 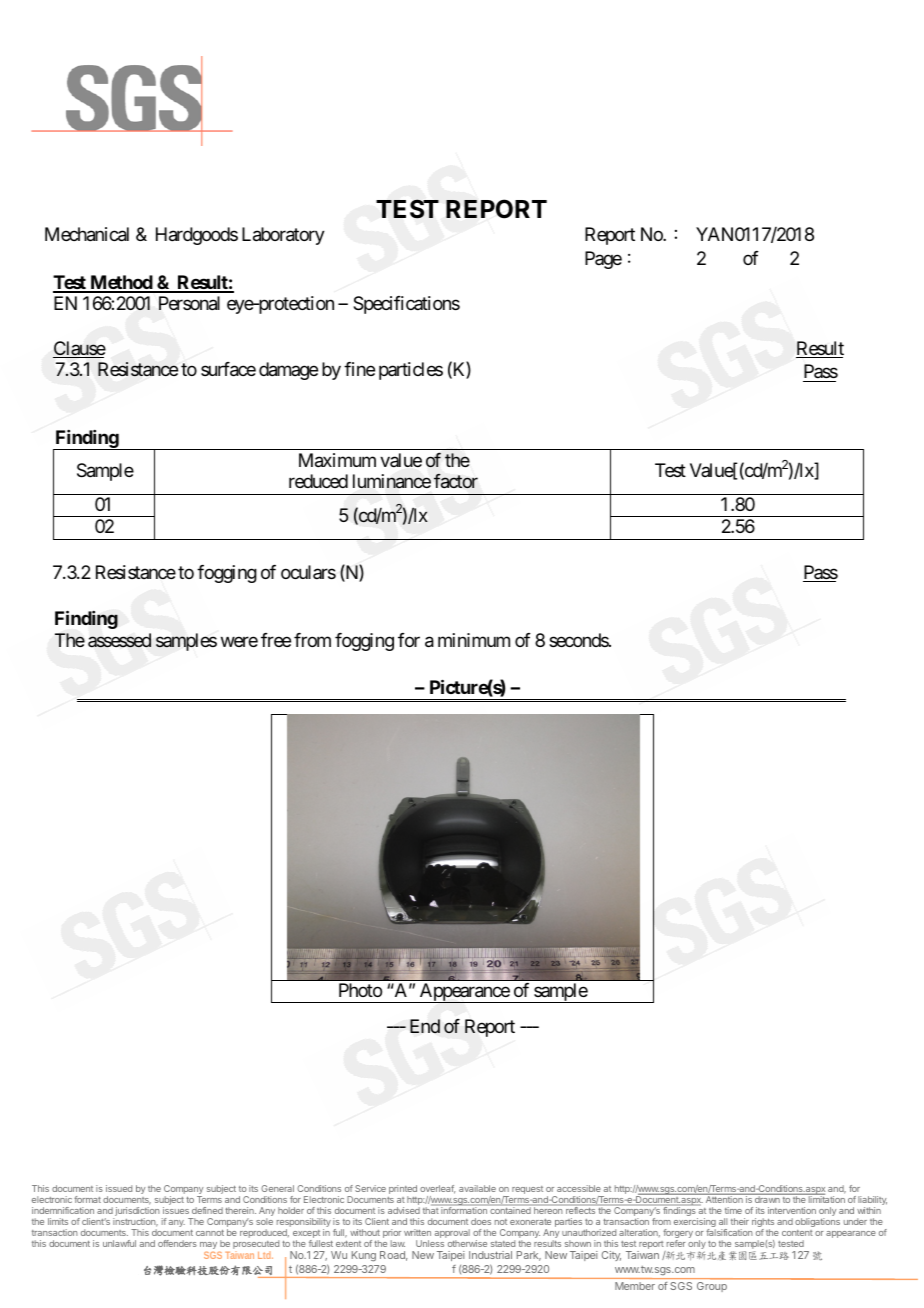 What do you see at coordinates (406, 305) in the document?
I see `Specifications` at bounding box center [406, 305].
